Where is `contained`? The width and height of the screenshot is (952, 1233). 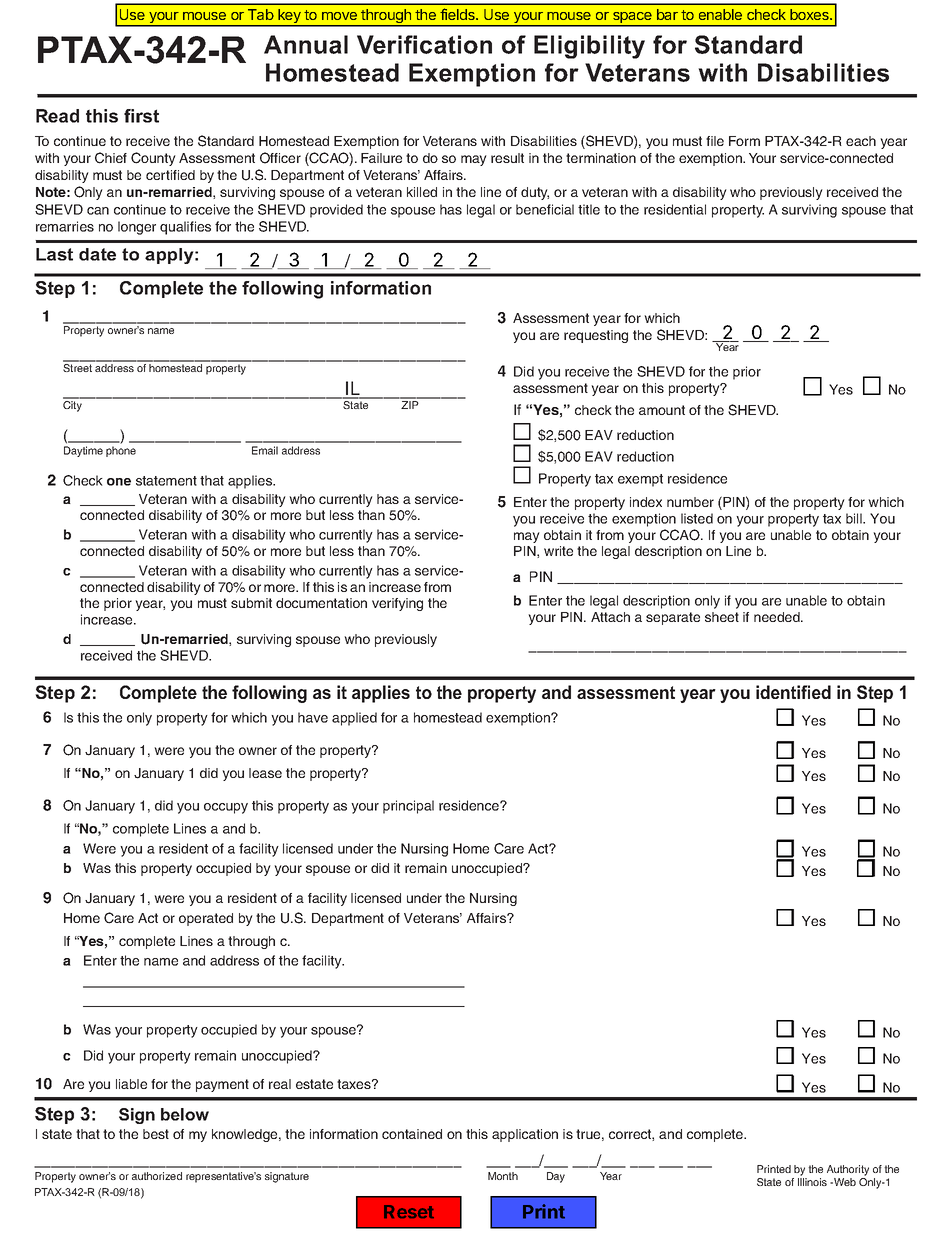
contained is located at coordinates (412, 1134).
